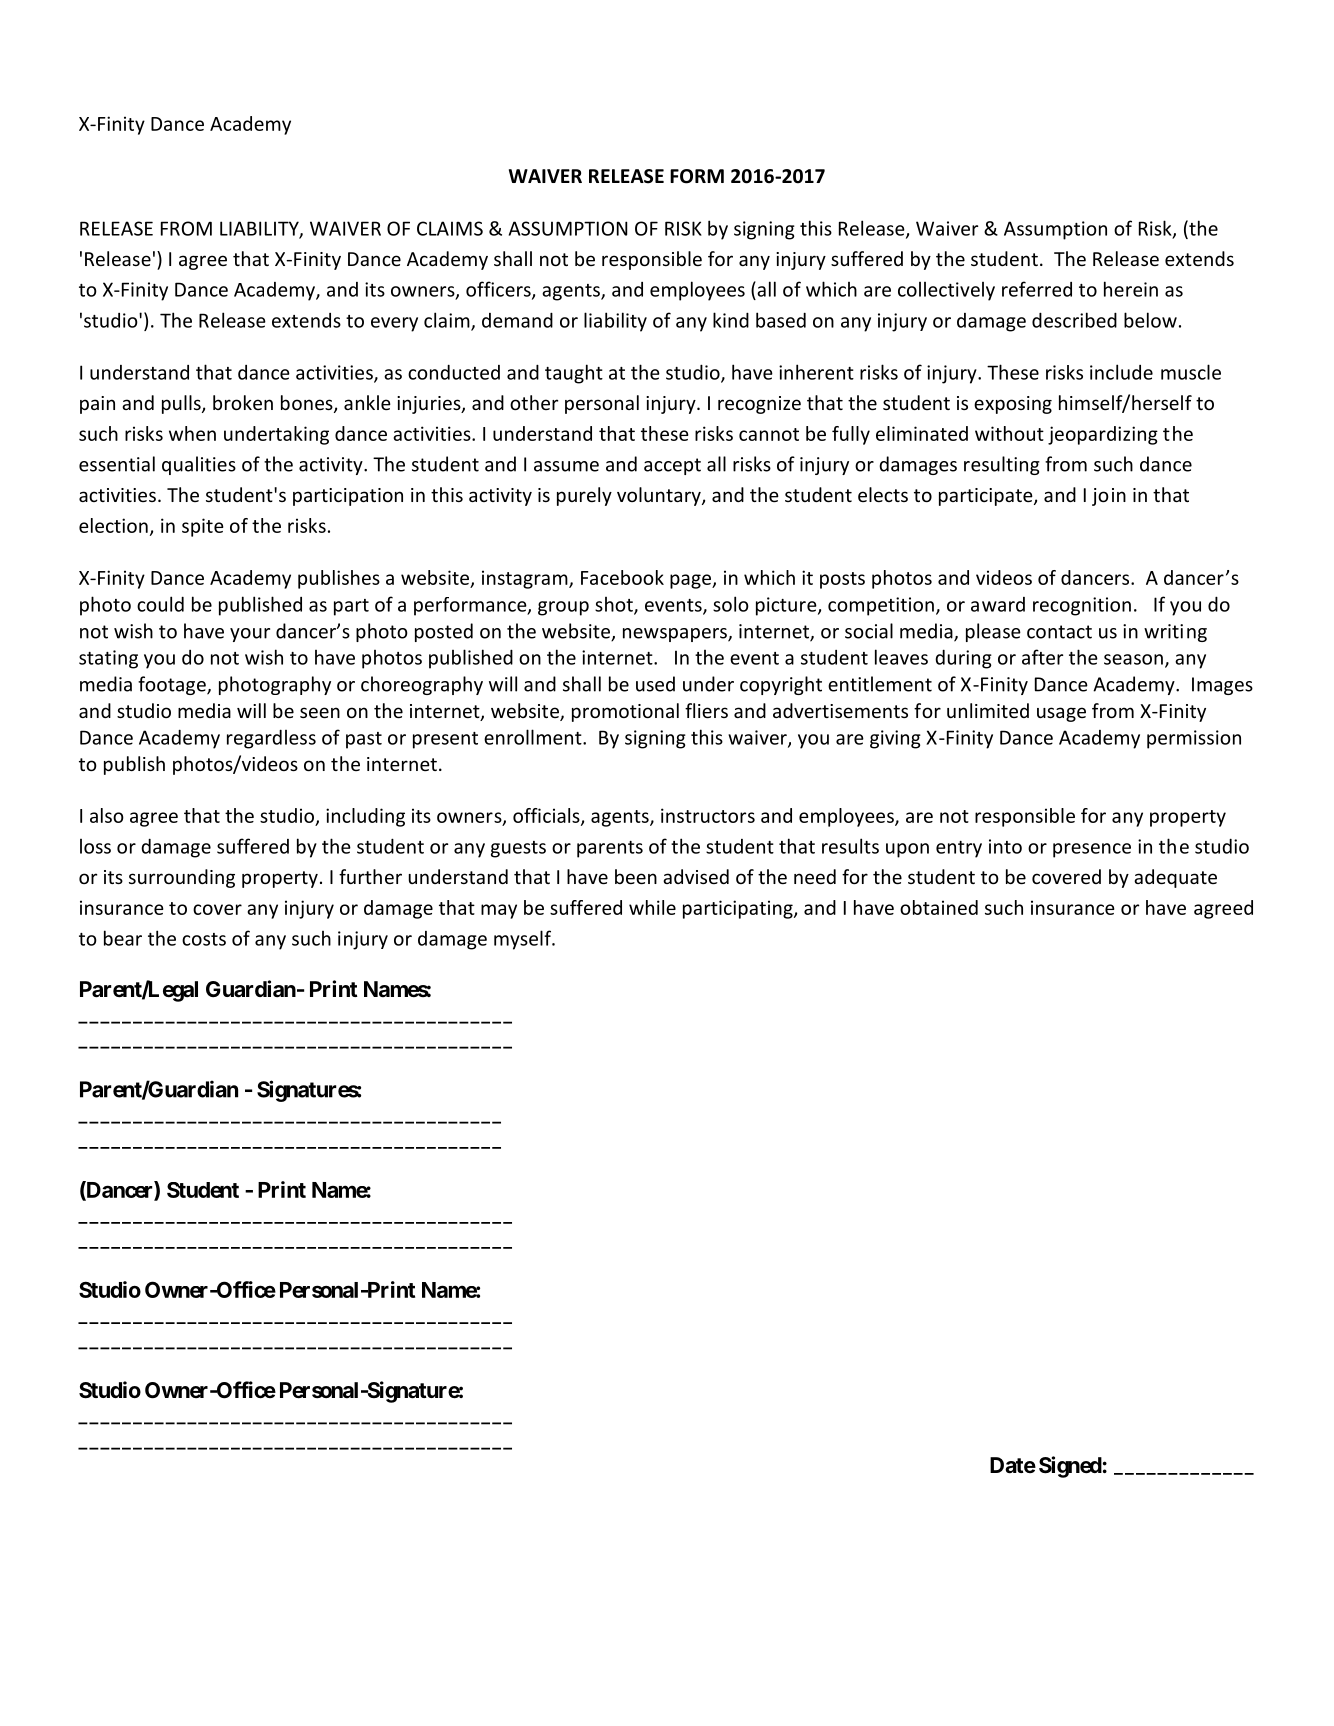  I want to click on recognition, so click(1082, 606).
